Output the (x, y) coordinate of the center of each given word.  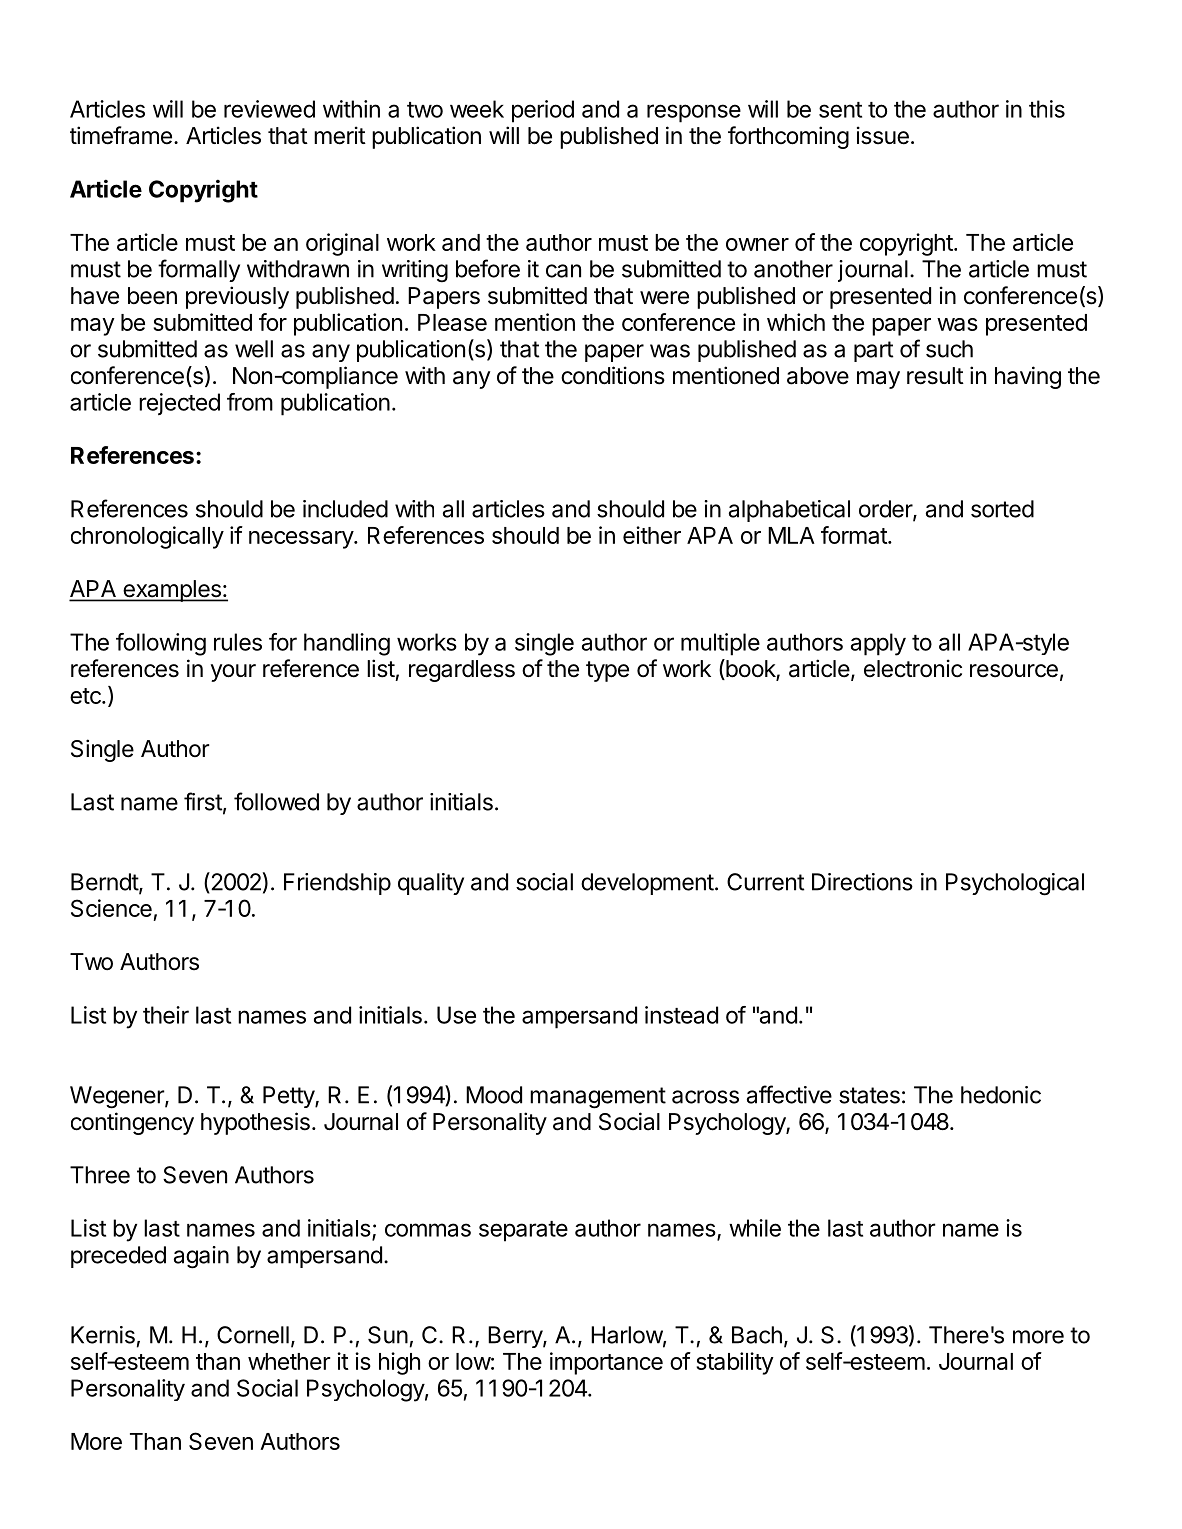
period (543, 111)
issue (883, 135)
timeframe (121, 135)
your (233, 673)
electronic (913, 668)
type (607, 671)
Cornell (253, 1335)
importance (606, 1363)
